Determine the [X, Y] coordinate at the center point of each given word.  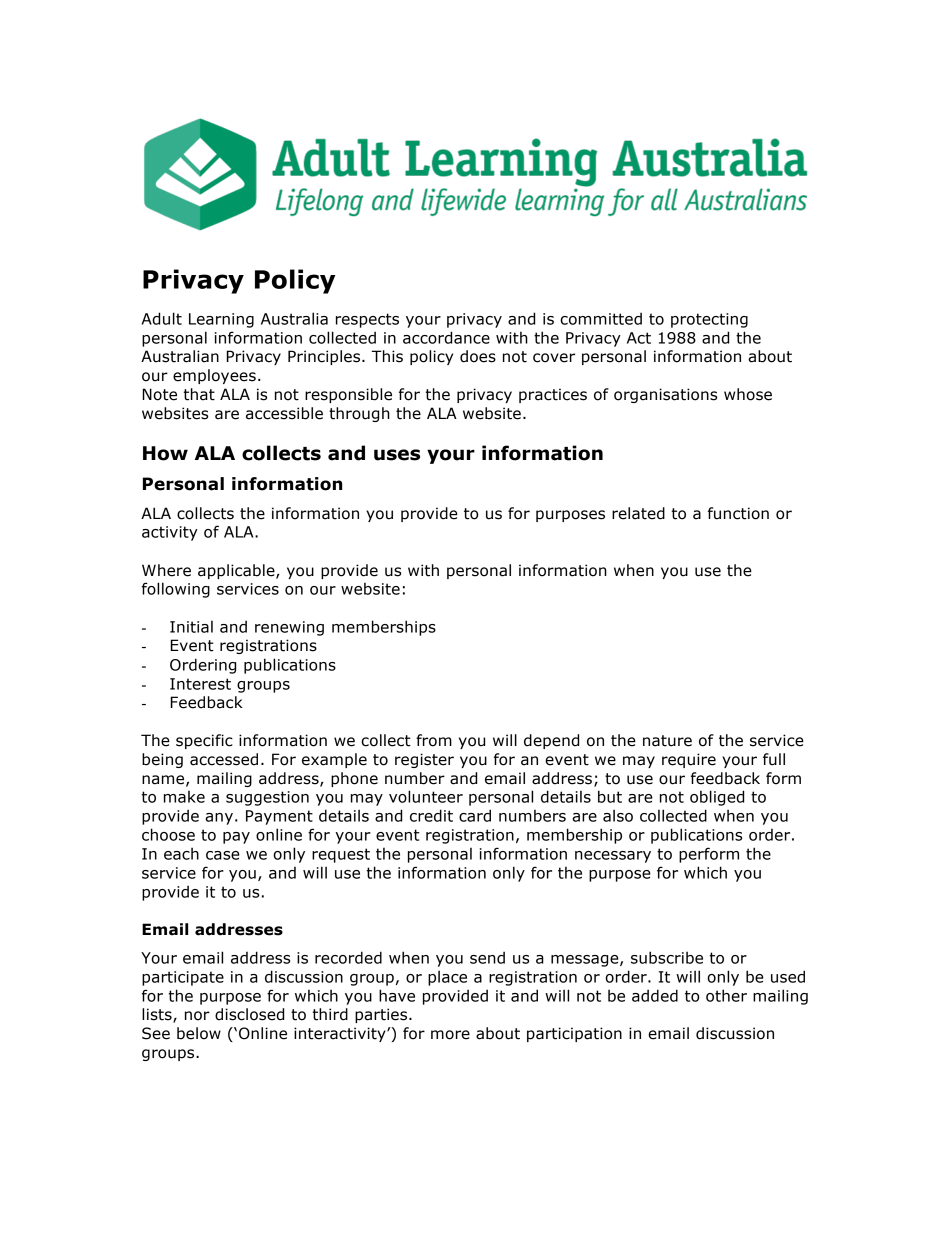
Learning [221, 320]
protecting [709, 320]
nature [667, 741]
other [726, 995]
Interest [200, 684]
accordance [446, 337]
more [450, 1035]
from [434, 740]
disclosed [249, 1014]
